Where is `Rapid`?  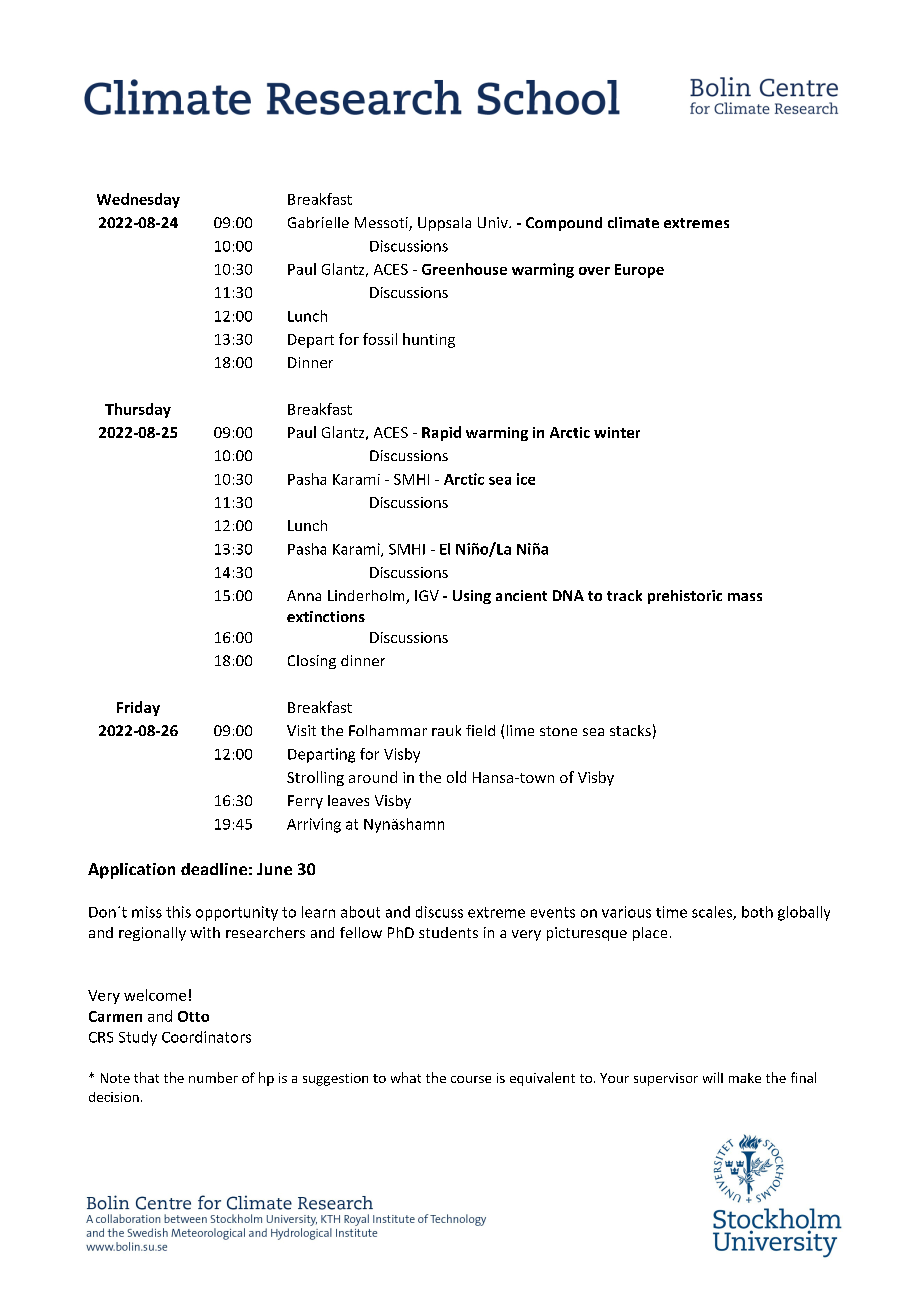 Rapid is located at coordinates (441, 433).
